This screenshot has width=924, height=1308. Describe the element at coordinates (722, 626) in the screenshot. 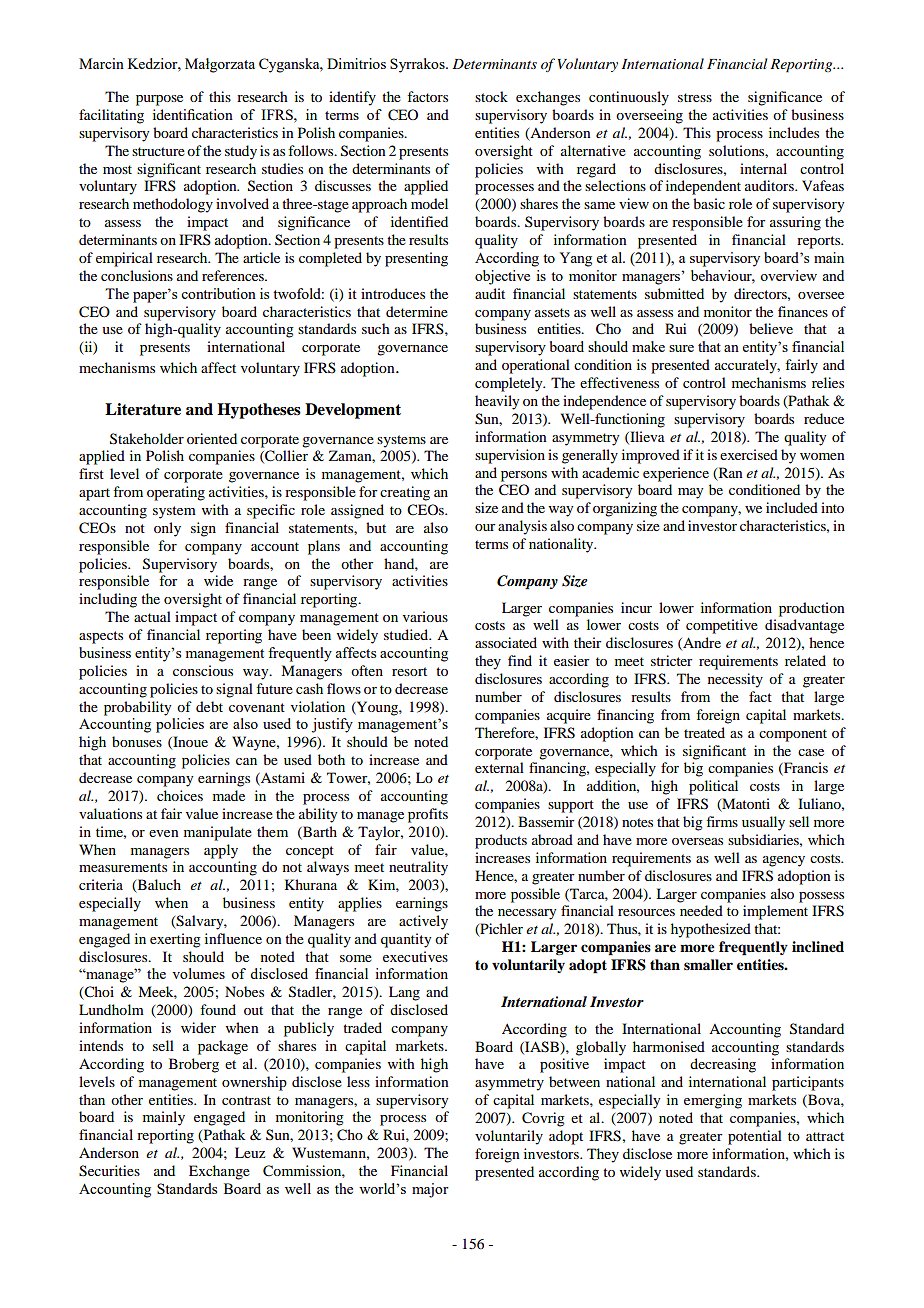

I see `competitive` at that location.
